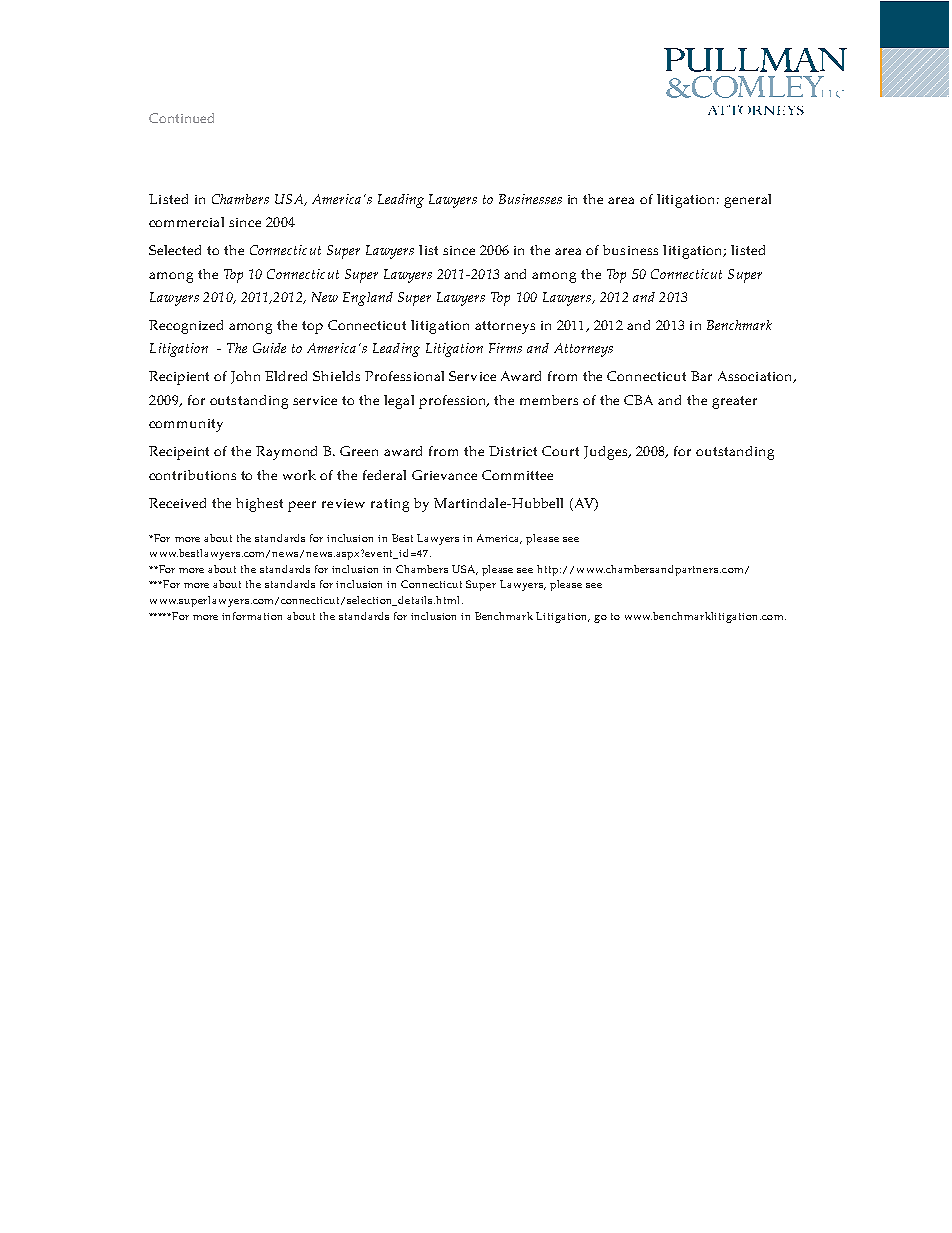  I want to click on England, so click(368, 299).
